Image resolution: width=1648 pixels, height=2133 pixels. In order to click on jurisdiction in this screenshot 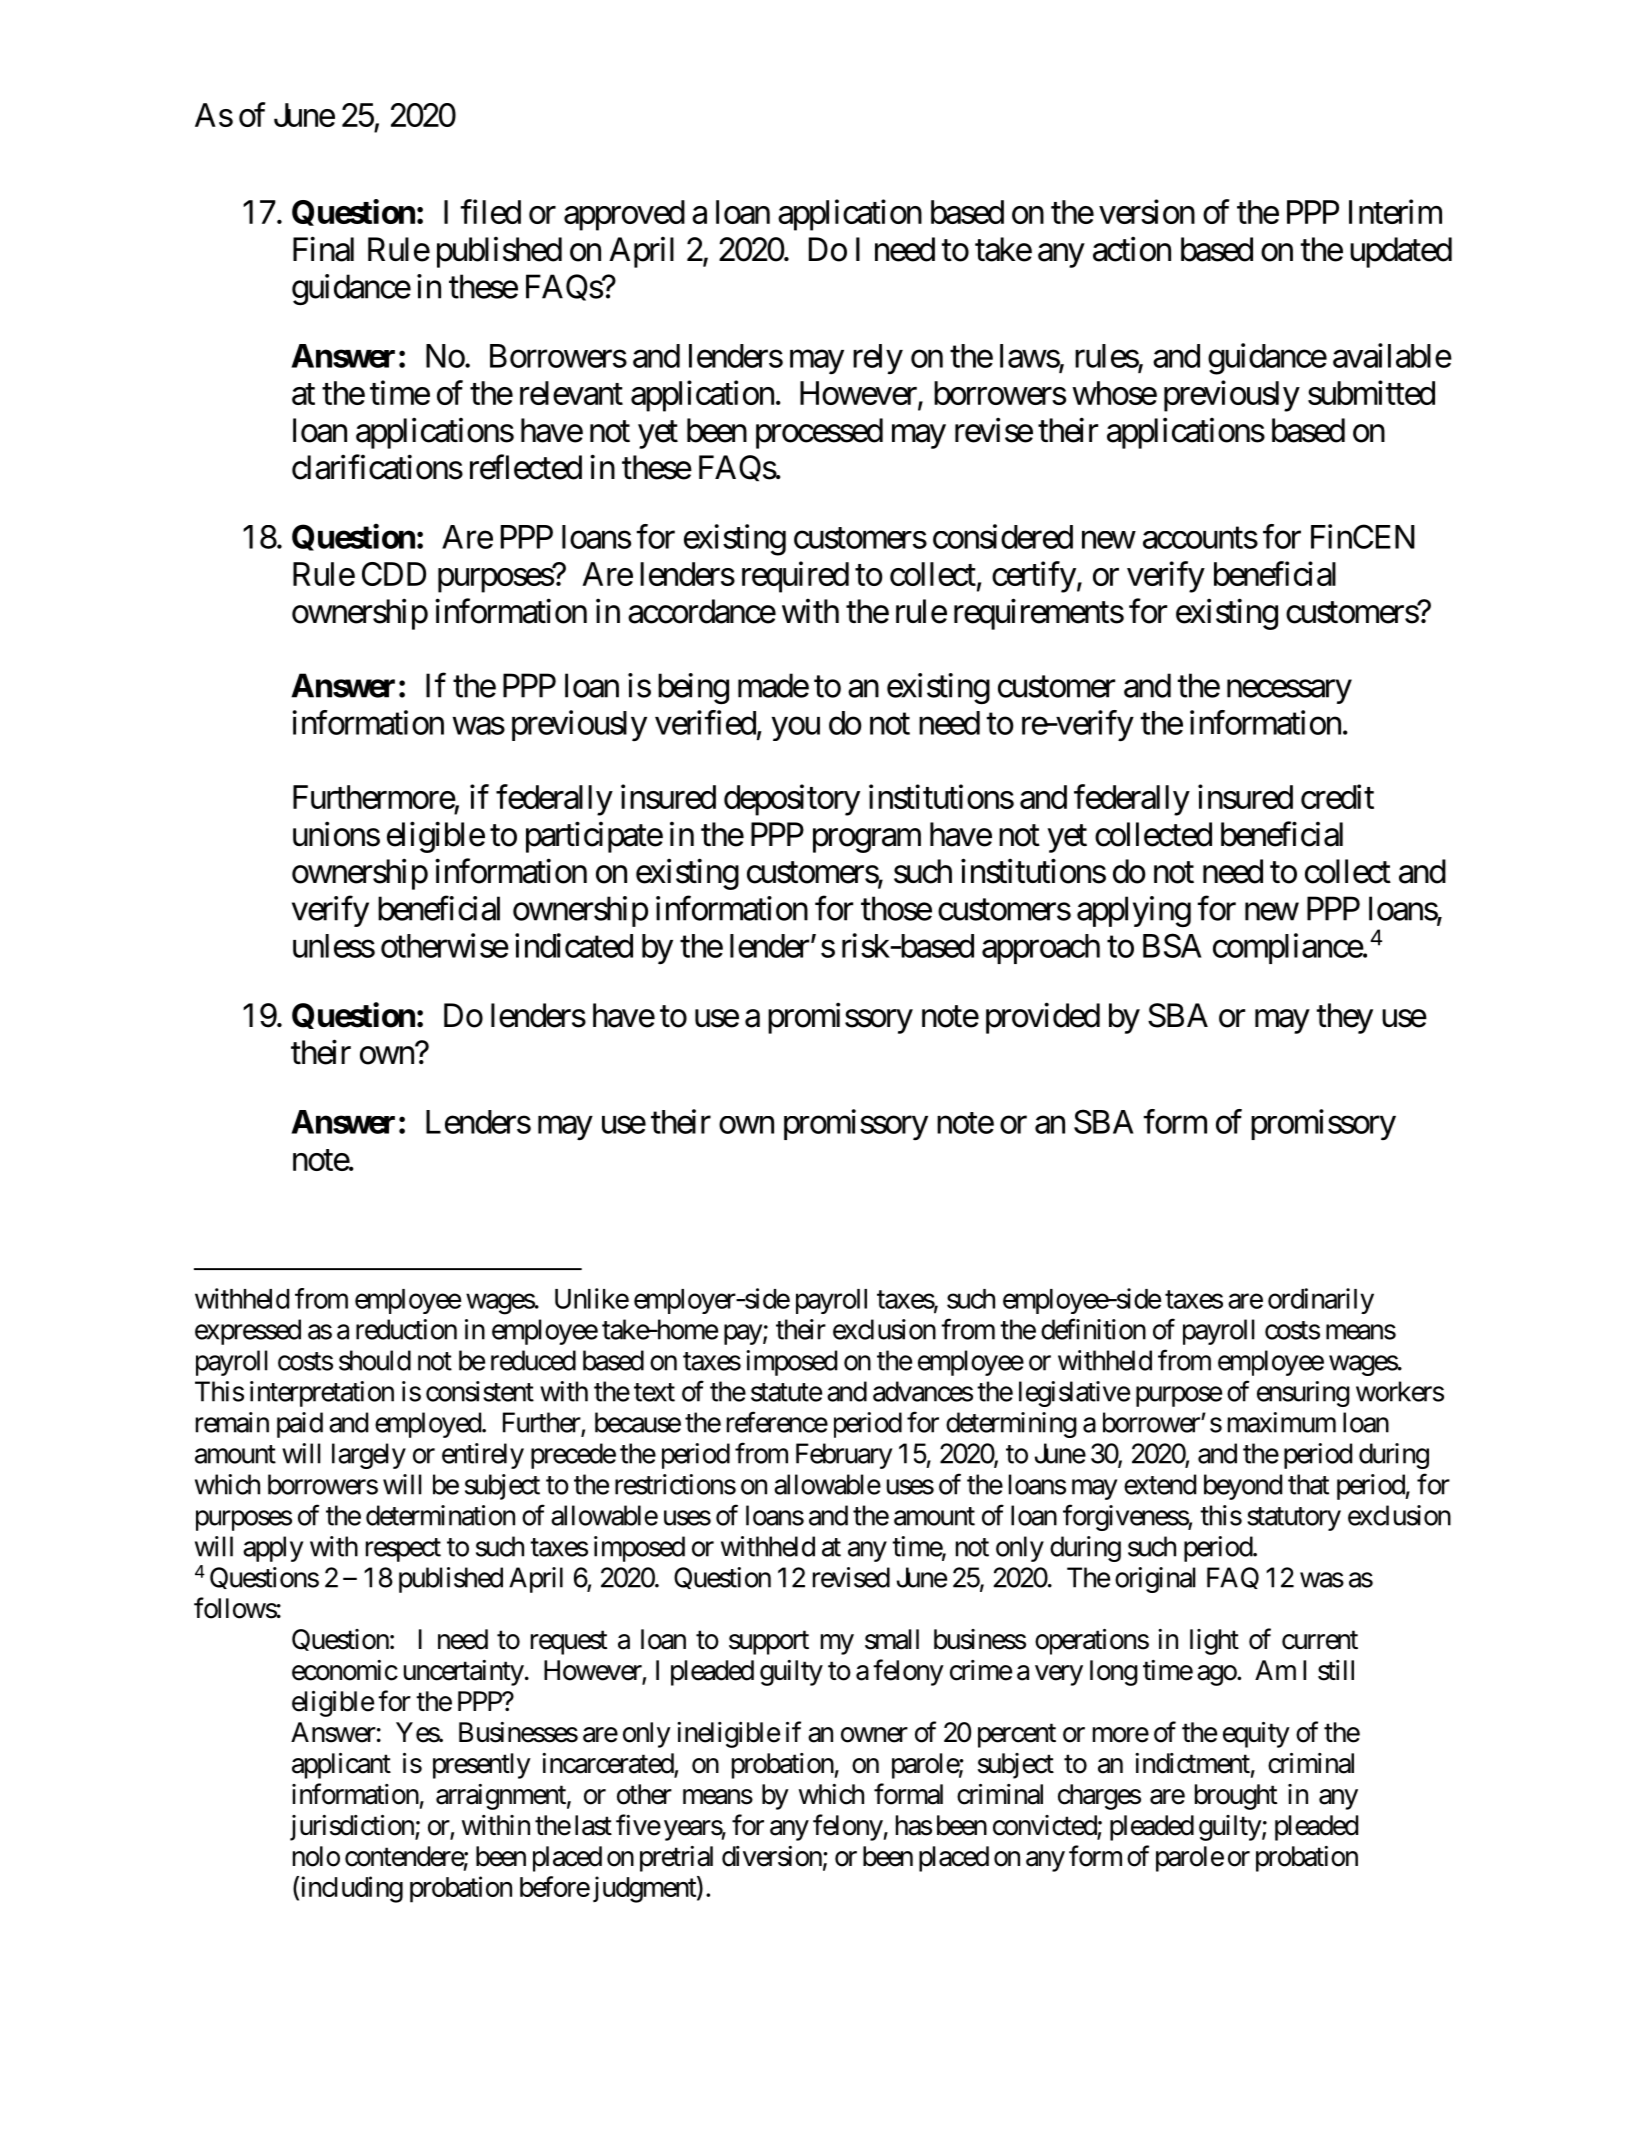, I will do `click(353, 1828)`.
